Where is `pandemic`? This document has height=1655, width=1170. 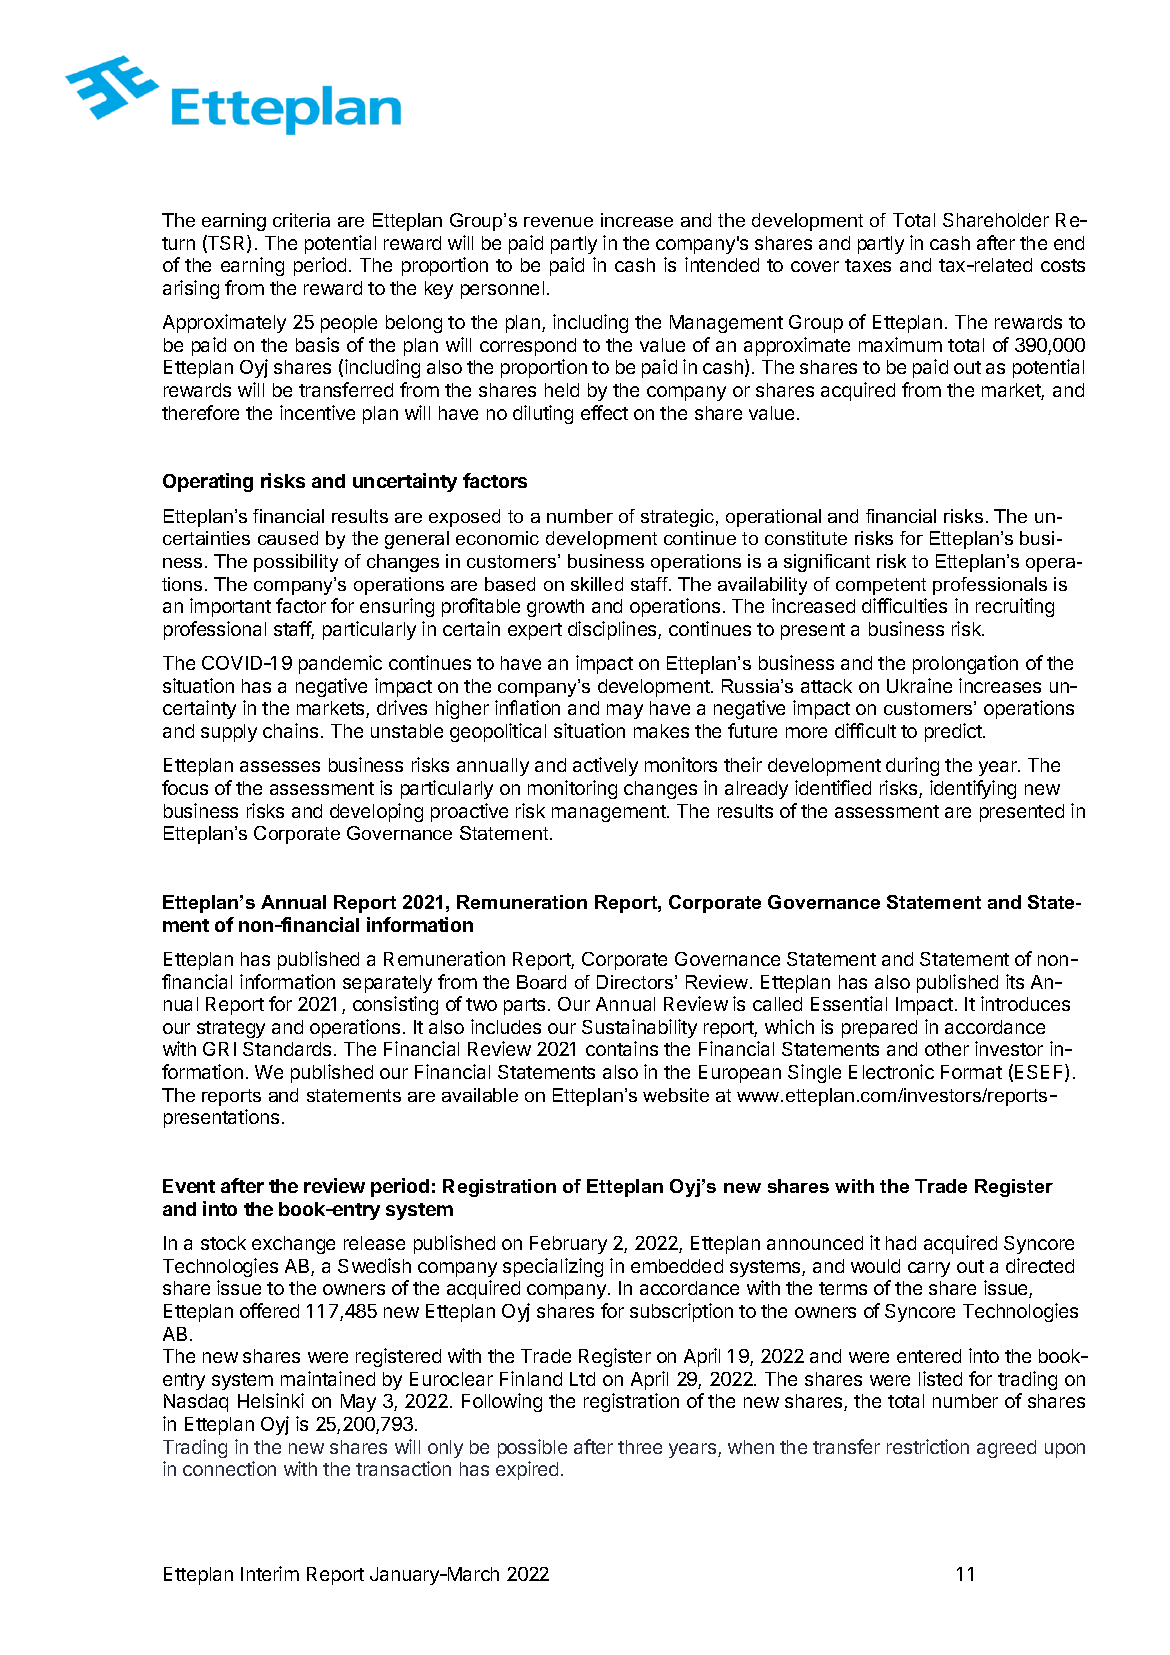
pandemic is located at coordinates (340, 664).
